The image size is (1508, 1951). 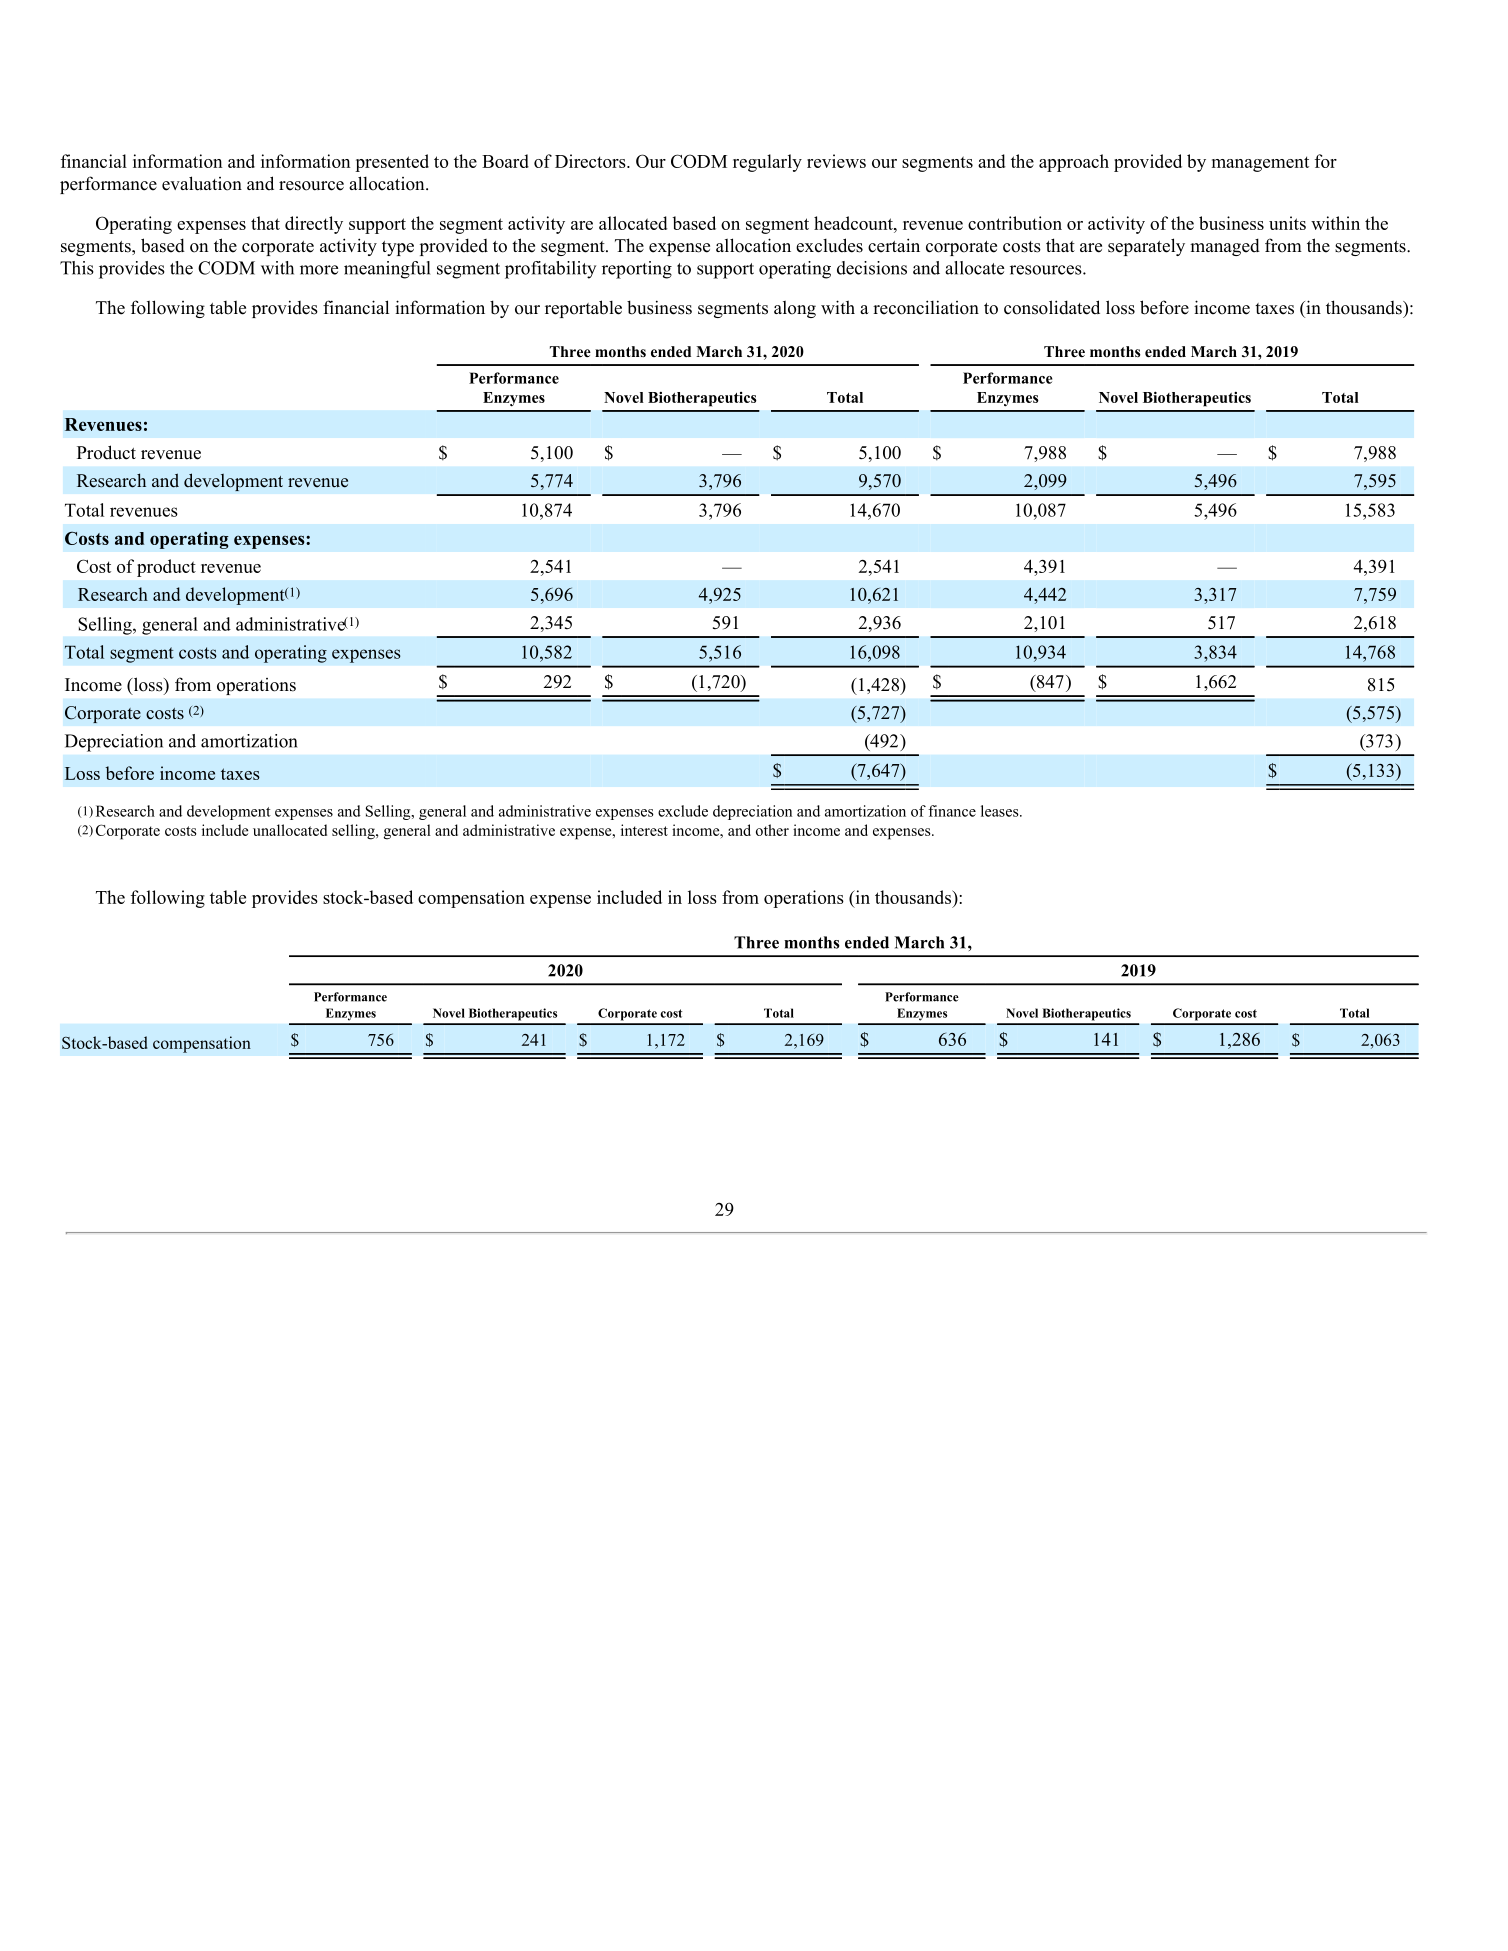 What do you see at coordinates (952, 811) in the screenshot?
I see `finance` at bounding box center [952, 811].
